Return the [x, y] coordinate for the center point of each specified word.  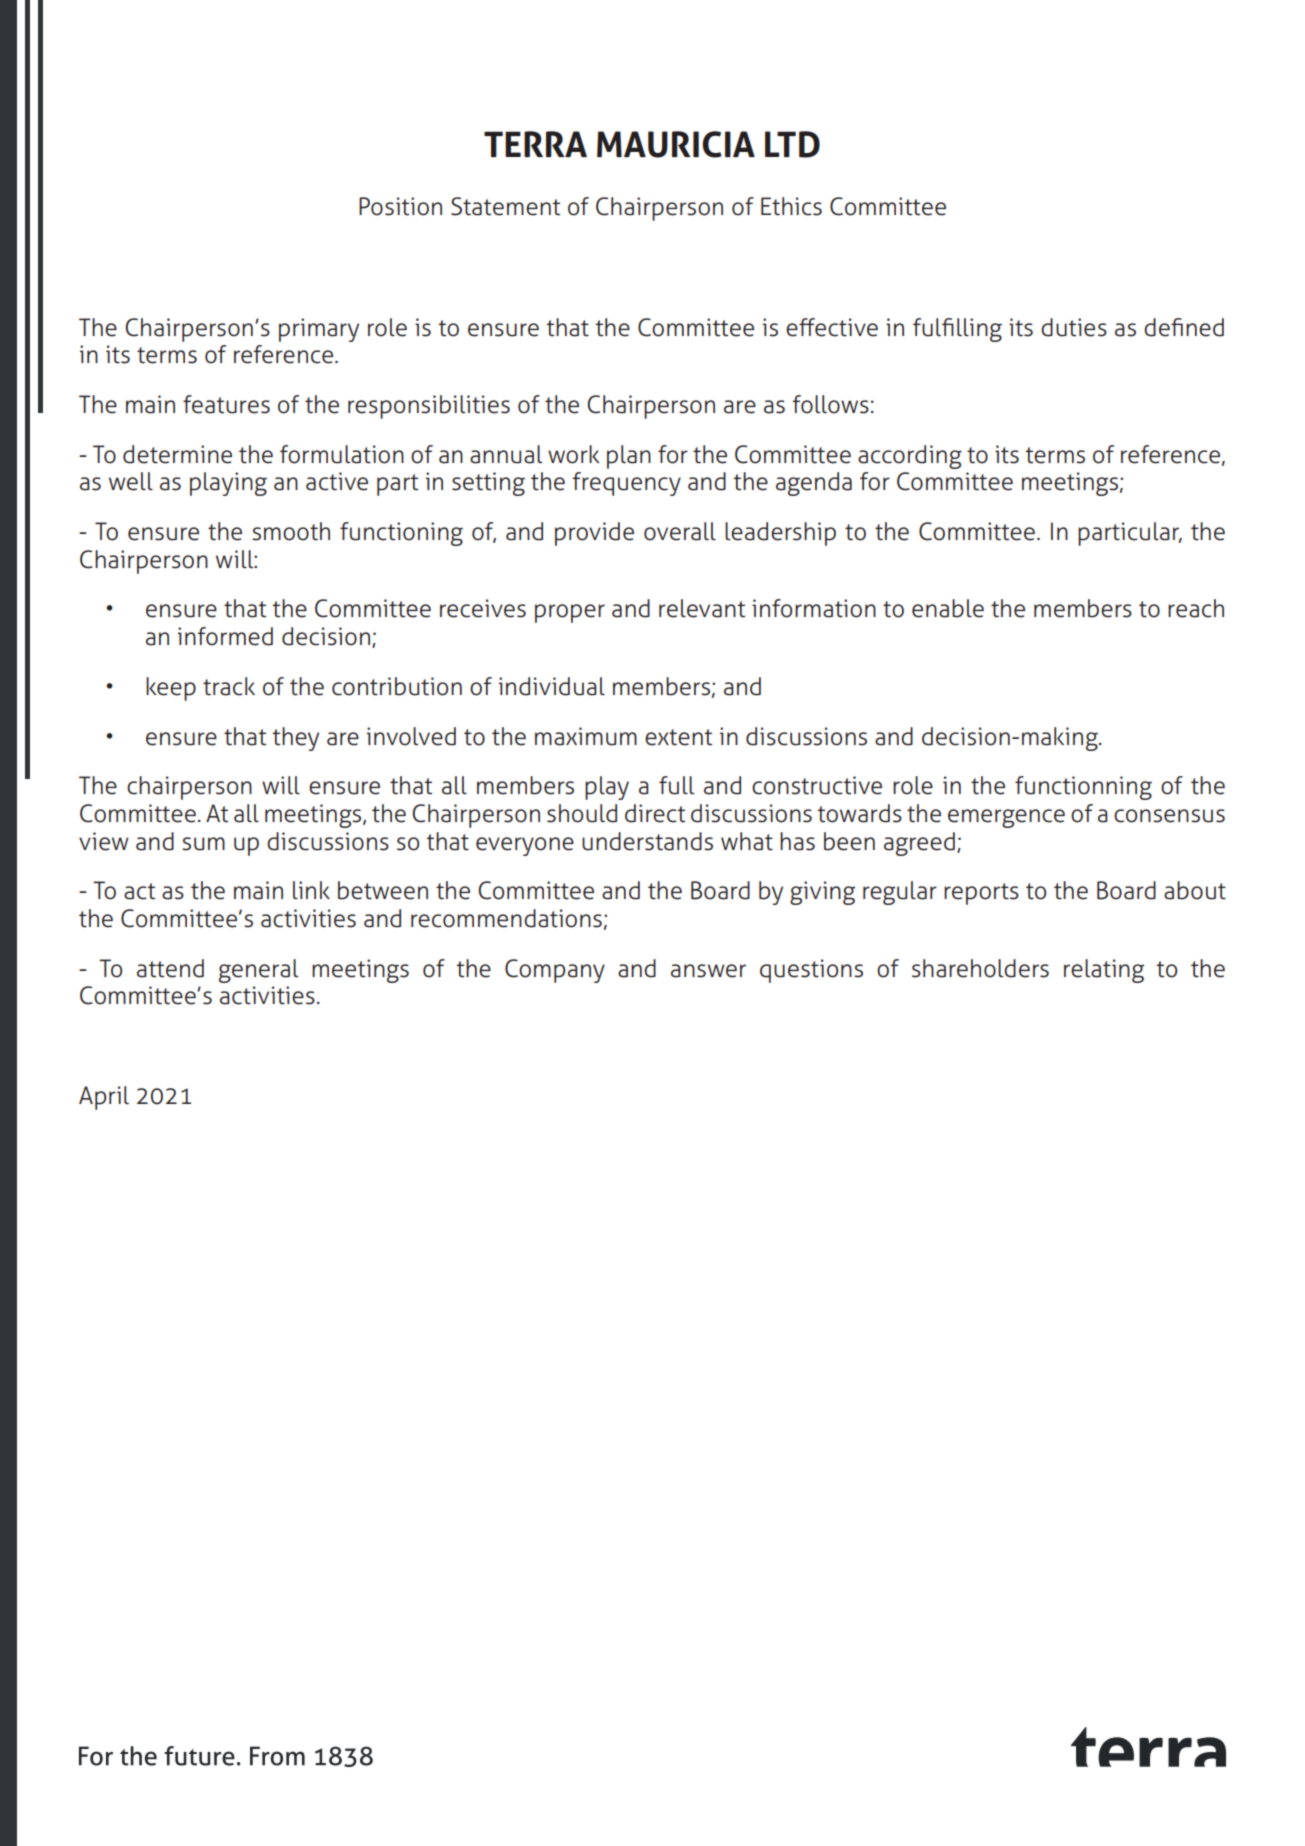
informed [225, 636]
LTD [792, 144]
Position [400, 206]
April [104, 1098]
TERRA [535, 144]
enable [948, 608]
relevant [702, 608]
